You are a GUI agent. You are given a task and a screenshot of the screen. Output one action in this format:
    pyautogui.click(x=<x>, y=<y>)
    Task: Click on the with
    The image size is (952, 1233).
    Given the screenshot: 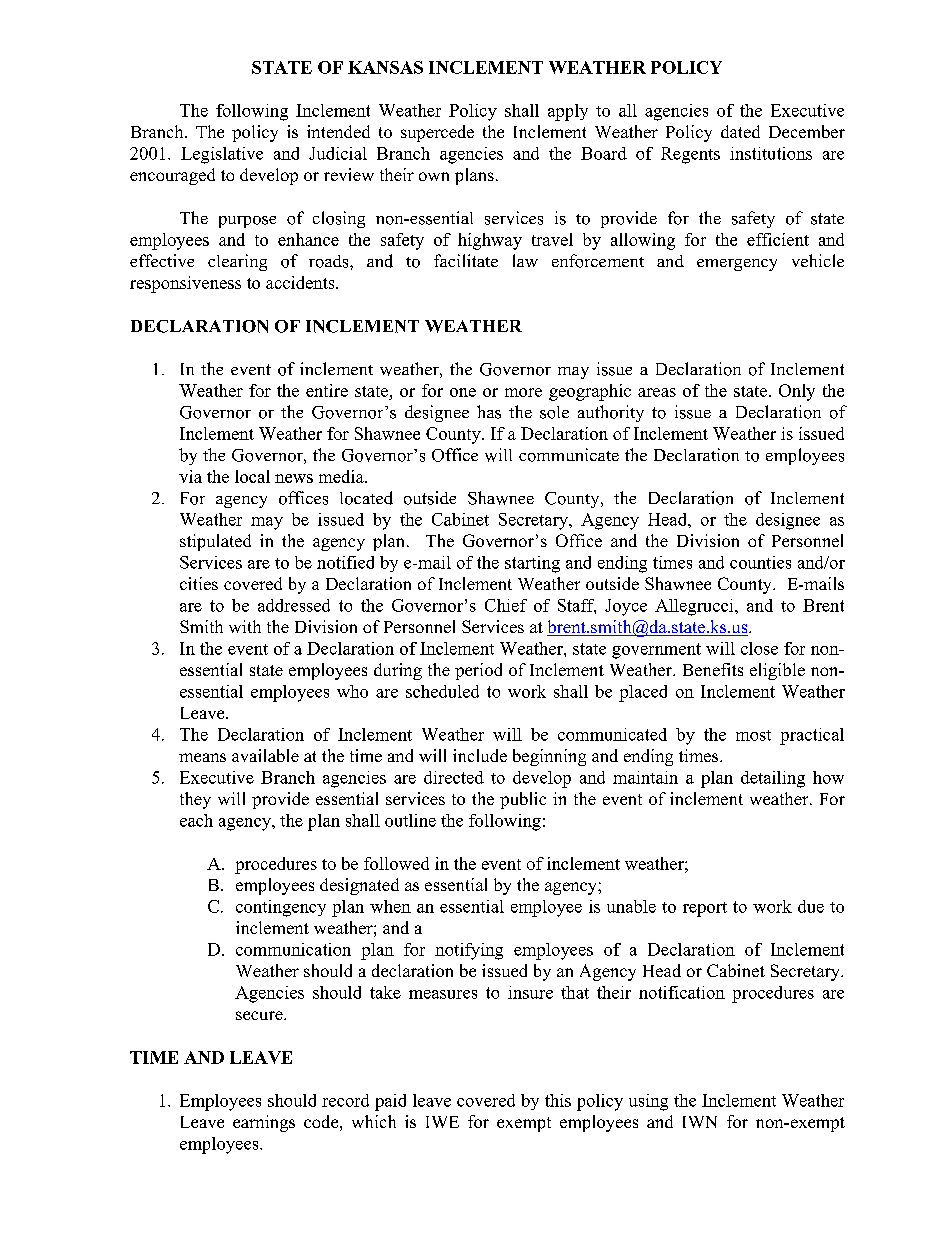 What is the action you would take?
    pyautogui.click(x=245, y=626)
